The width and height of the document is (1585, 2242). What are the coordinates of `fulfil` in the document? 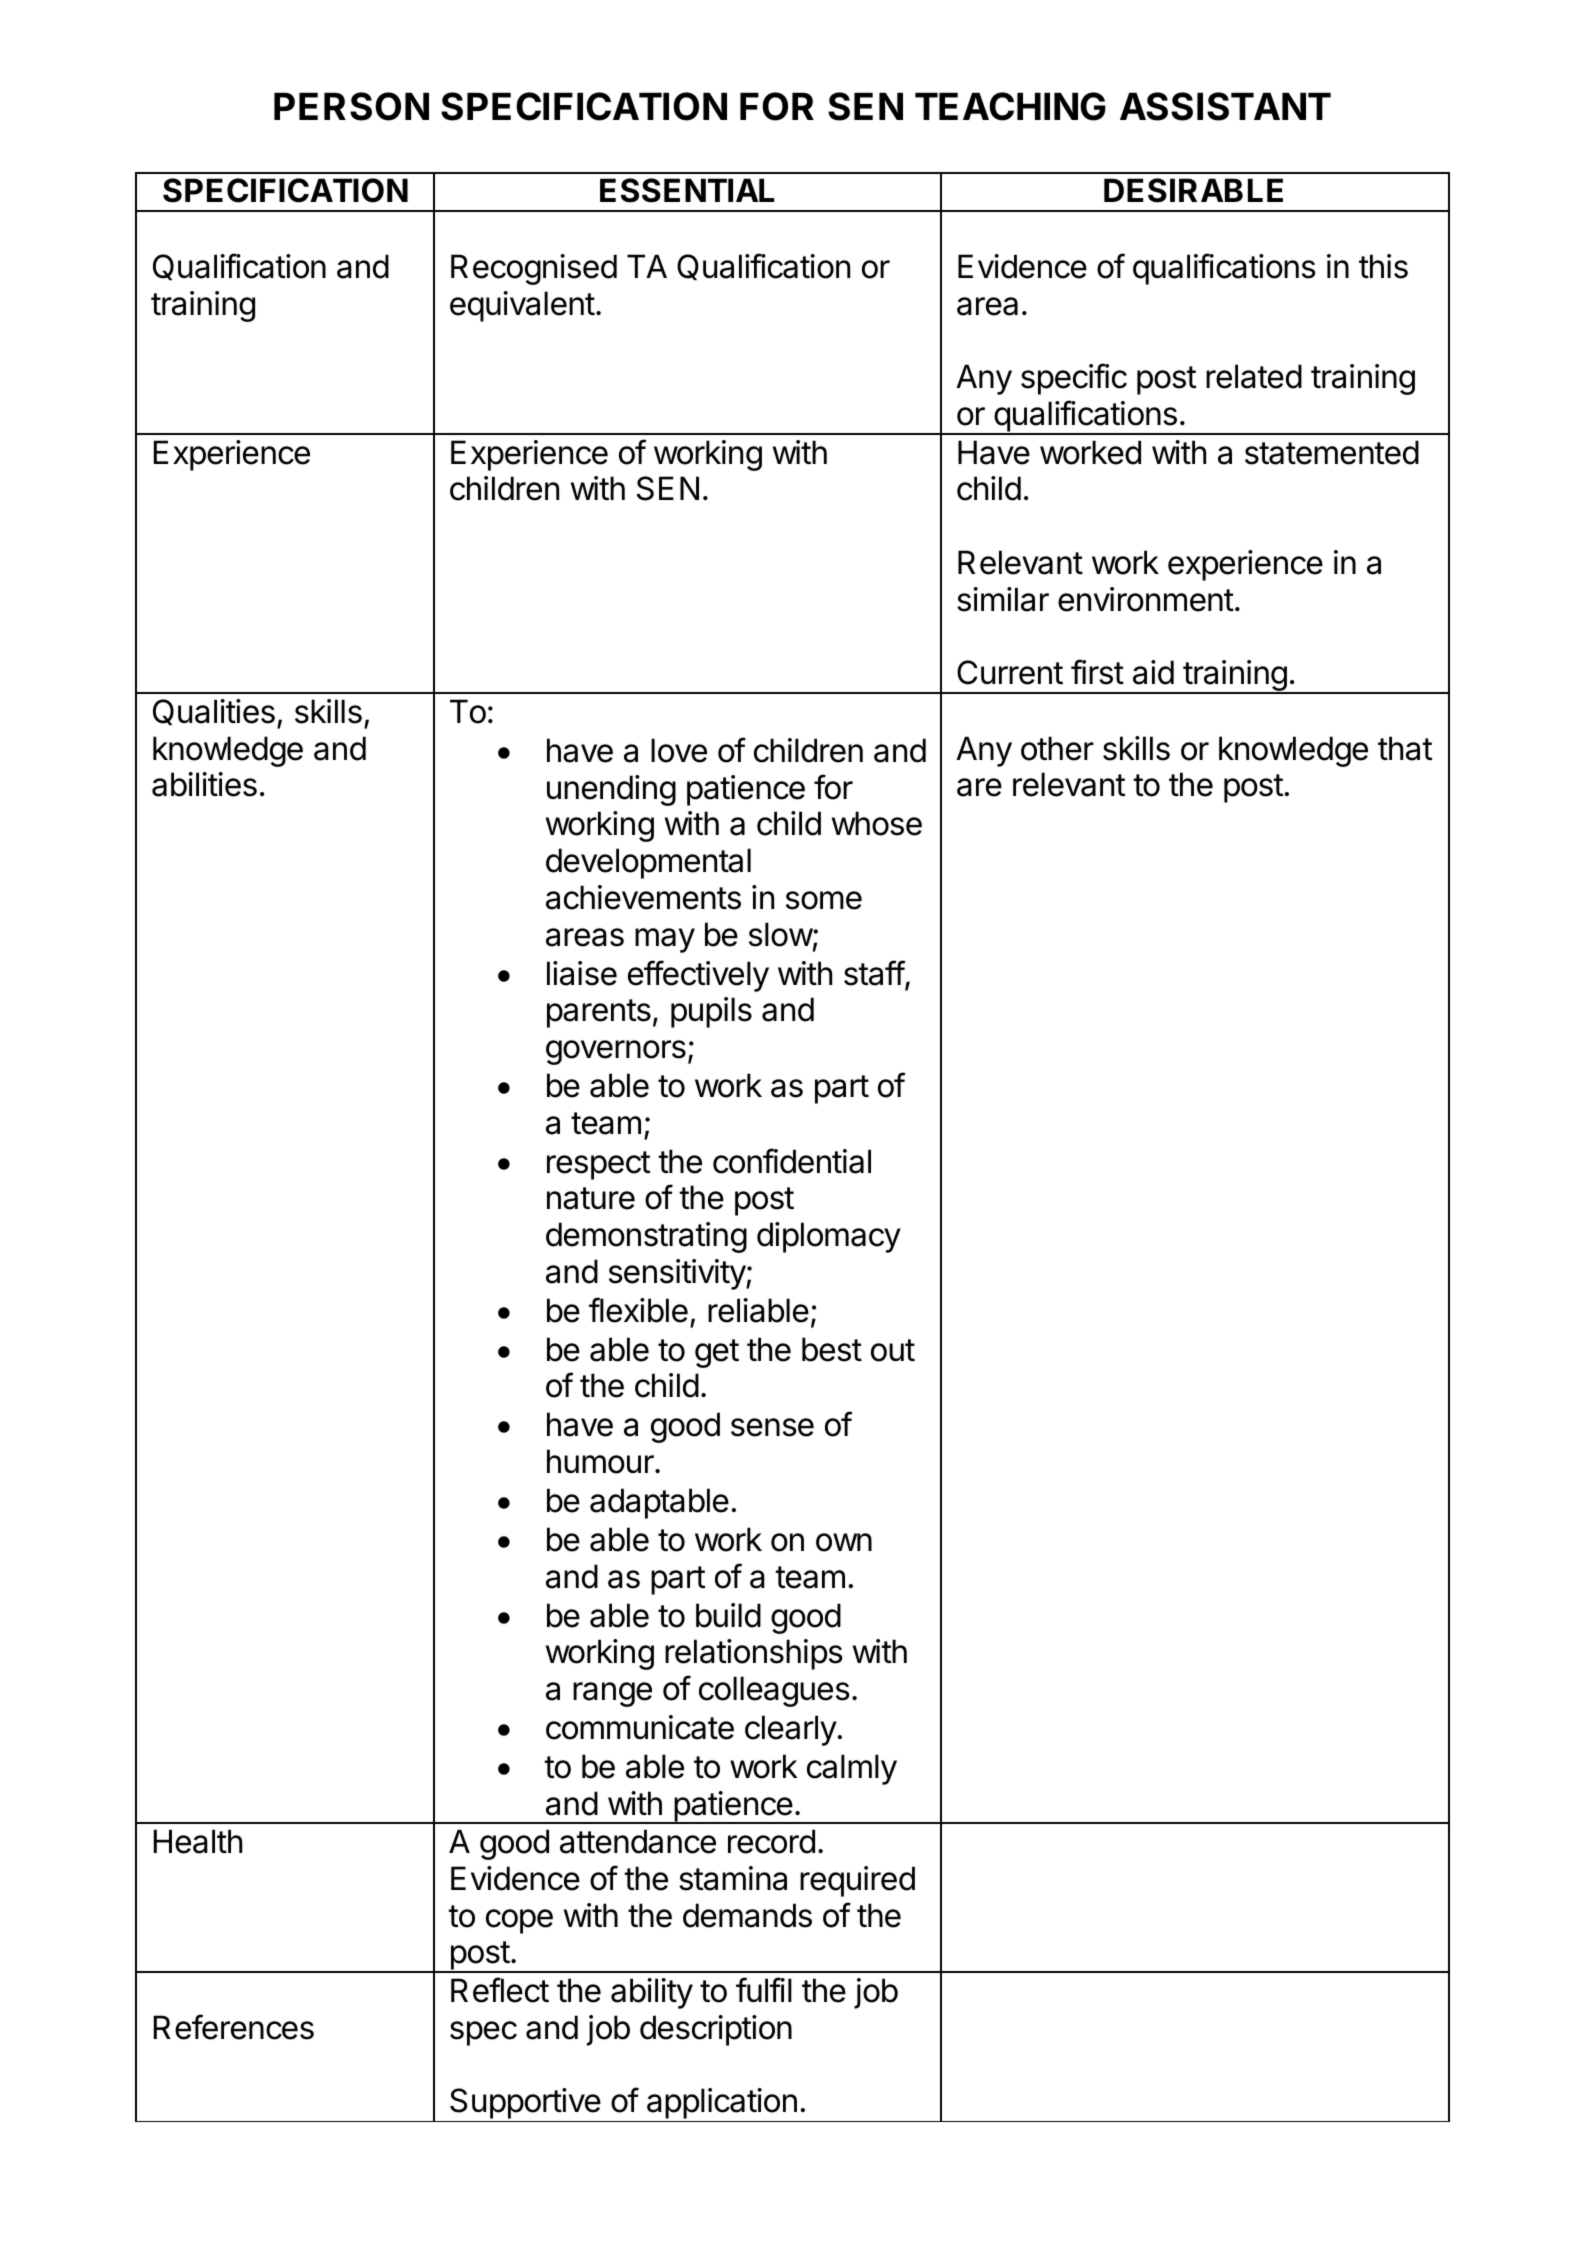 It's located at (764, 1989).
